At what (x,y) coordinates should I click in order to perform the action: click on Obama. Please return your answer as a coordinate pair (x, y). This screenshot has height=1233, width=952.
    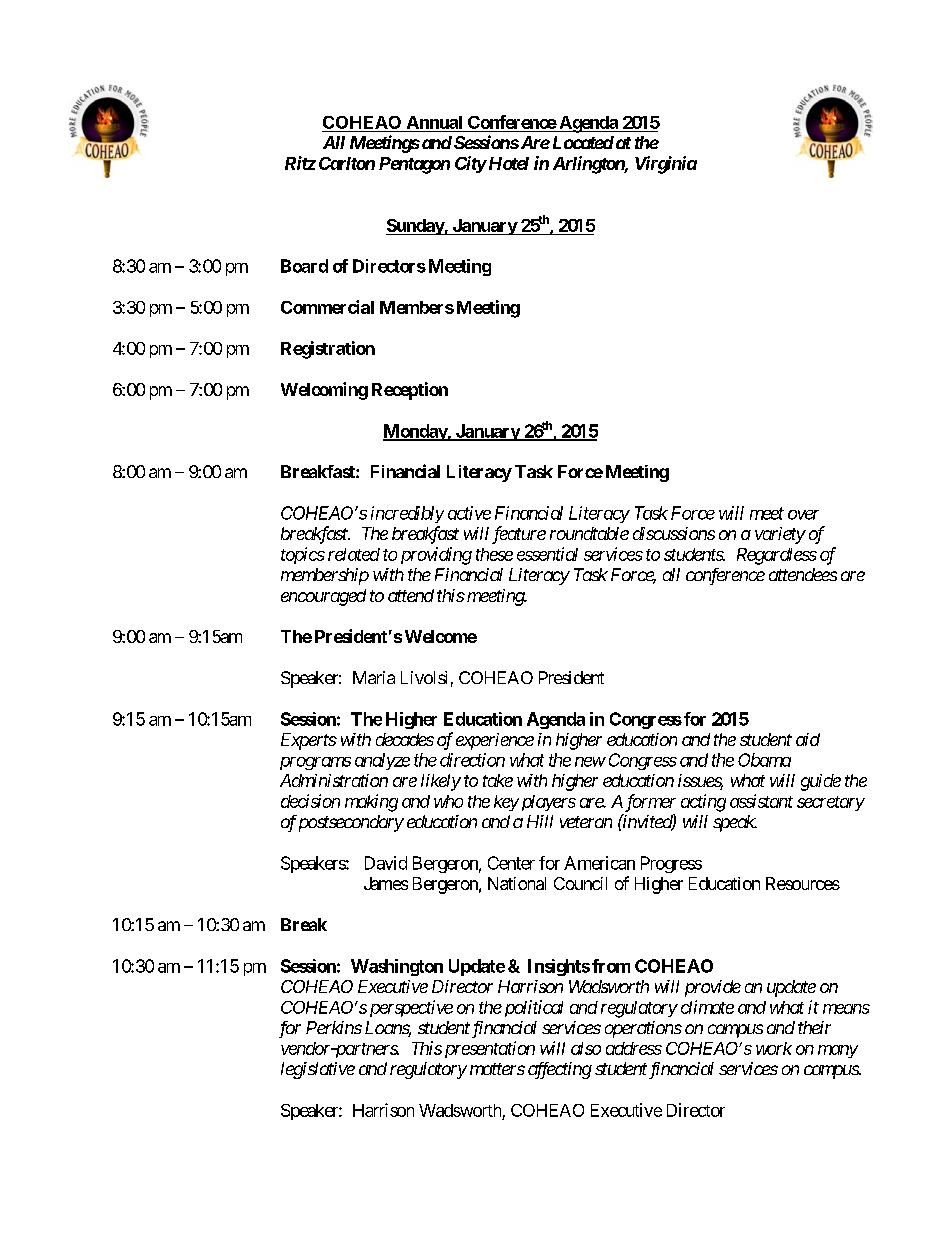
    Looking at the image, I should click on (764, 760).
